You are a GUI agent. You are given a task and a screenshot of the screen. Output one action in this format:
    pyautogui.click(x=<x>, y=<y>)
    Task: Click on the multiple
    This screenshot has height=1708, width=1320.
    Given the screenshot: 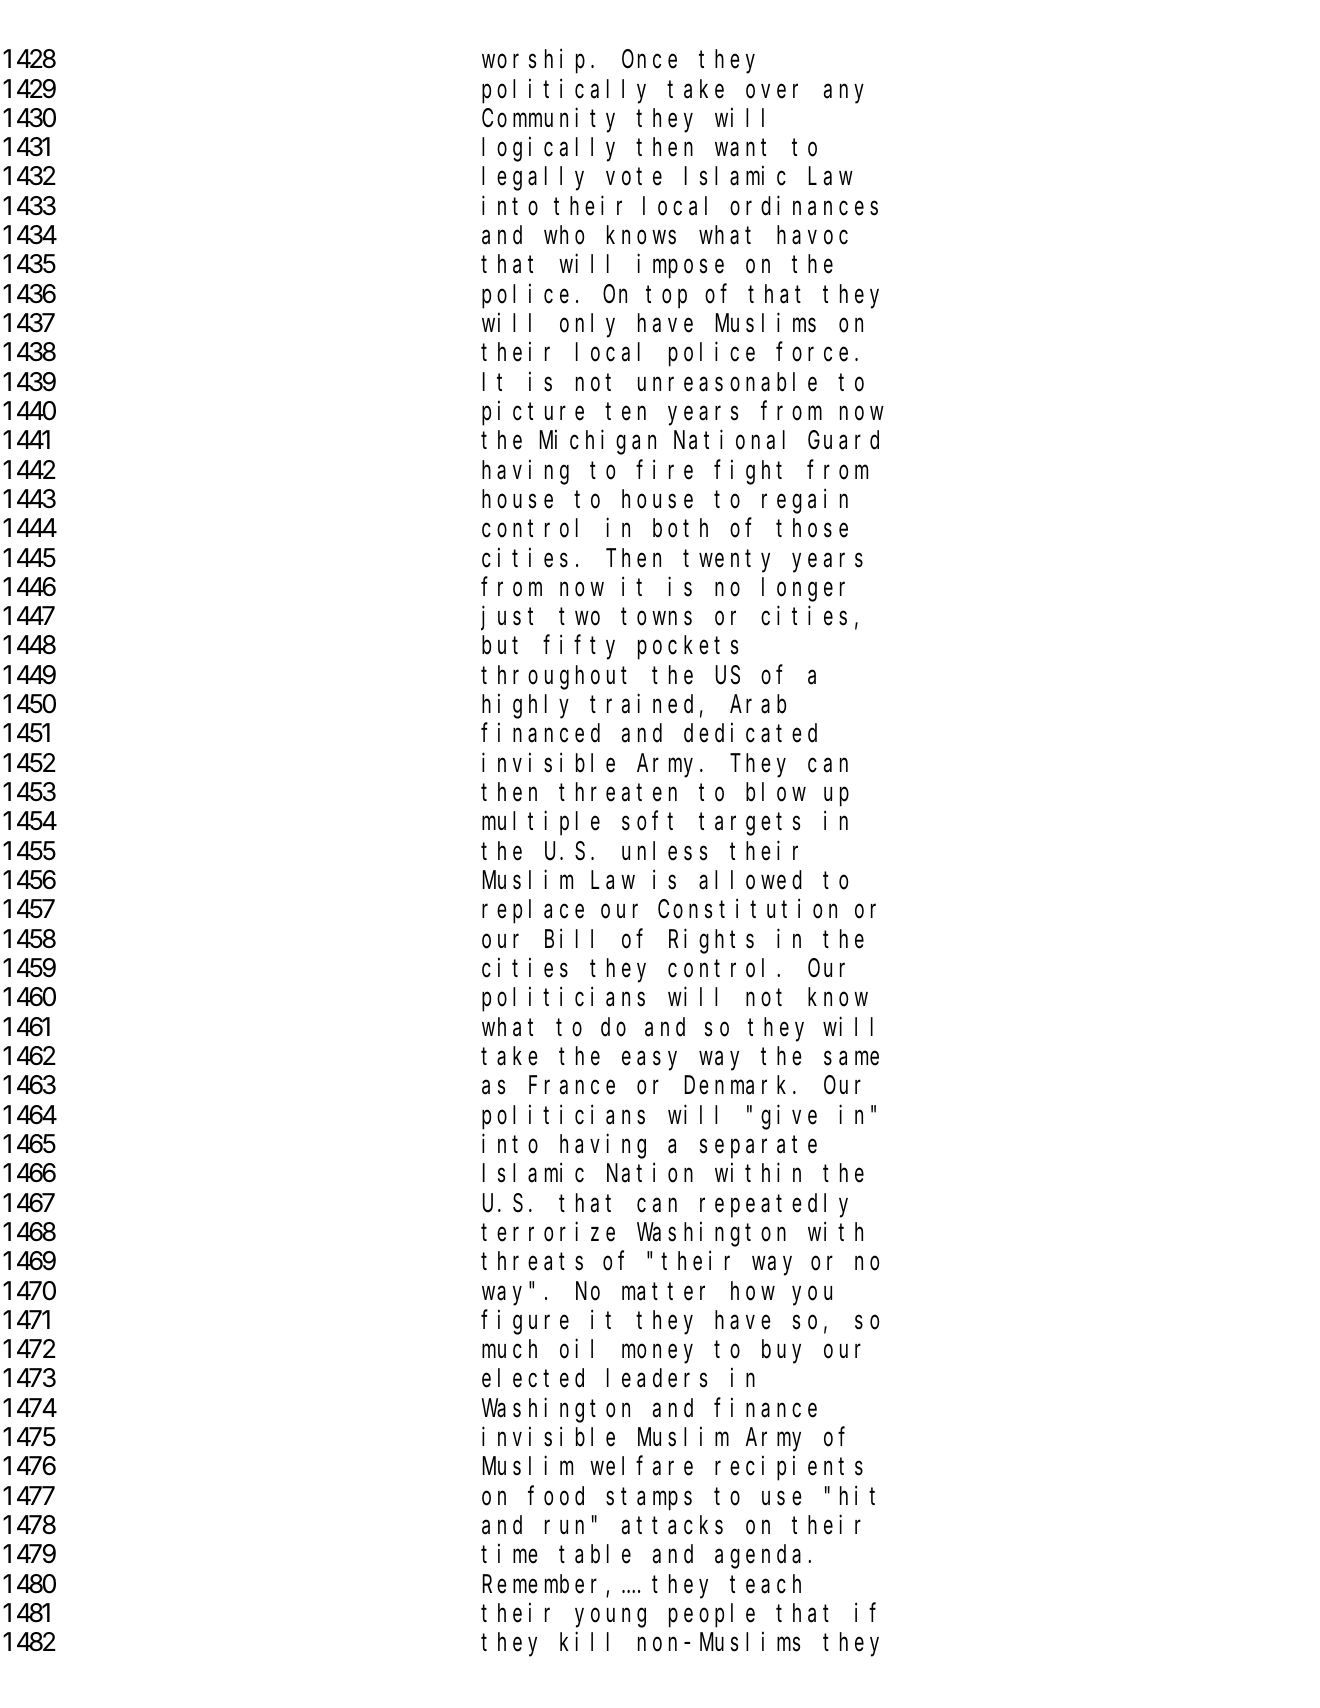 What is the action you would take?
    pyautogui.click(x=541, y=823)
